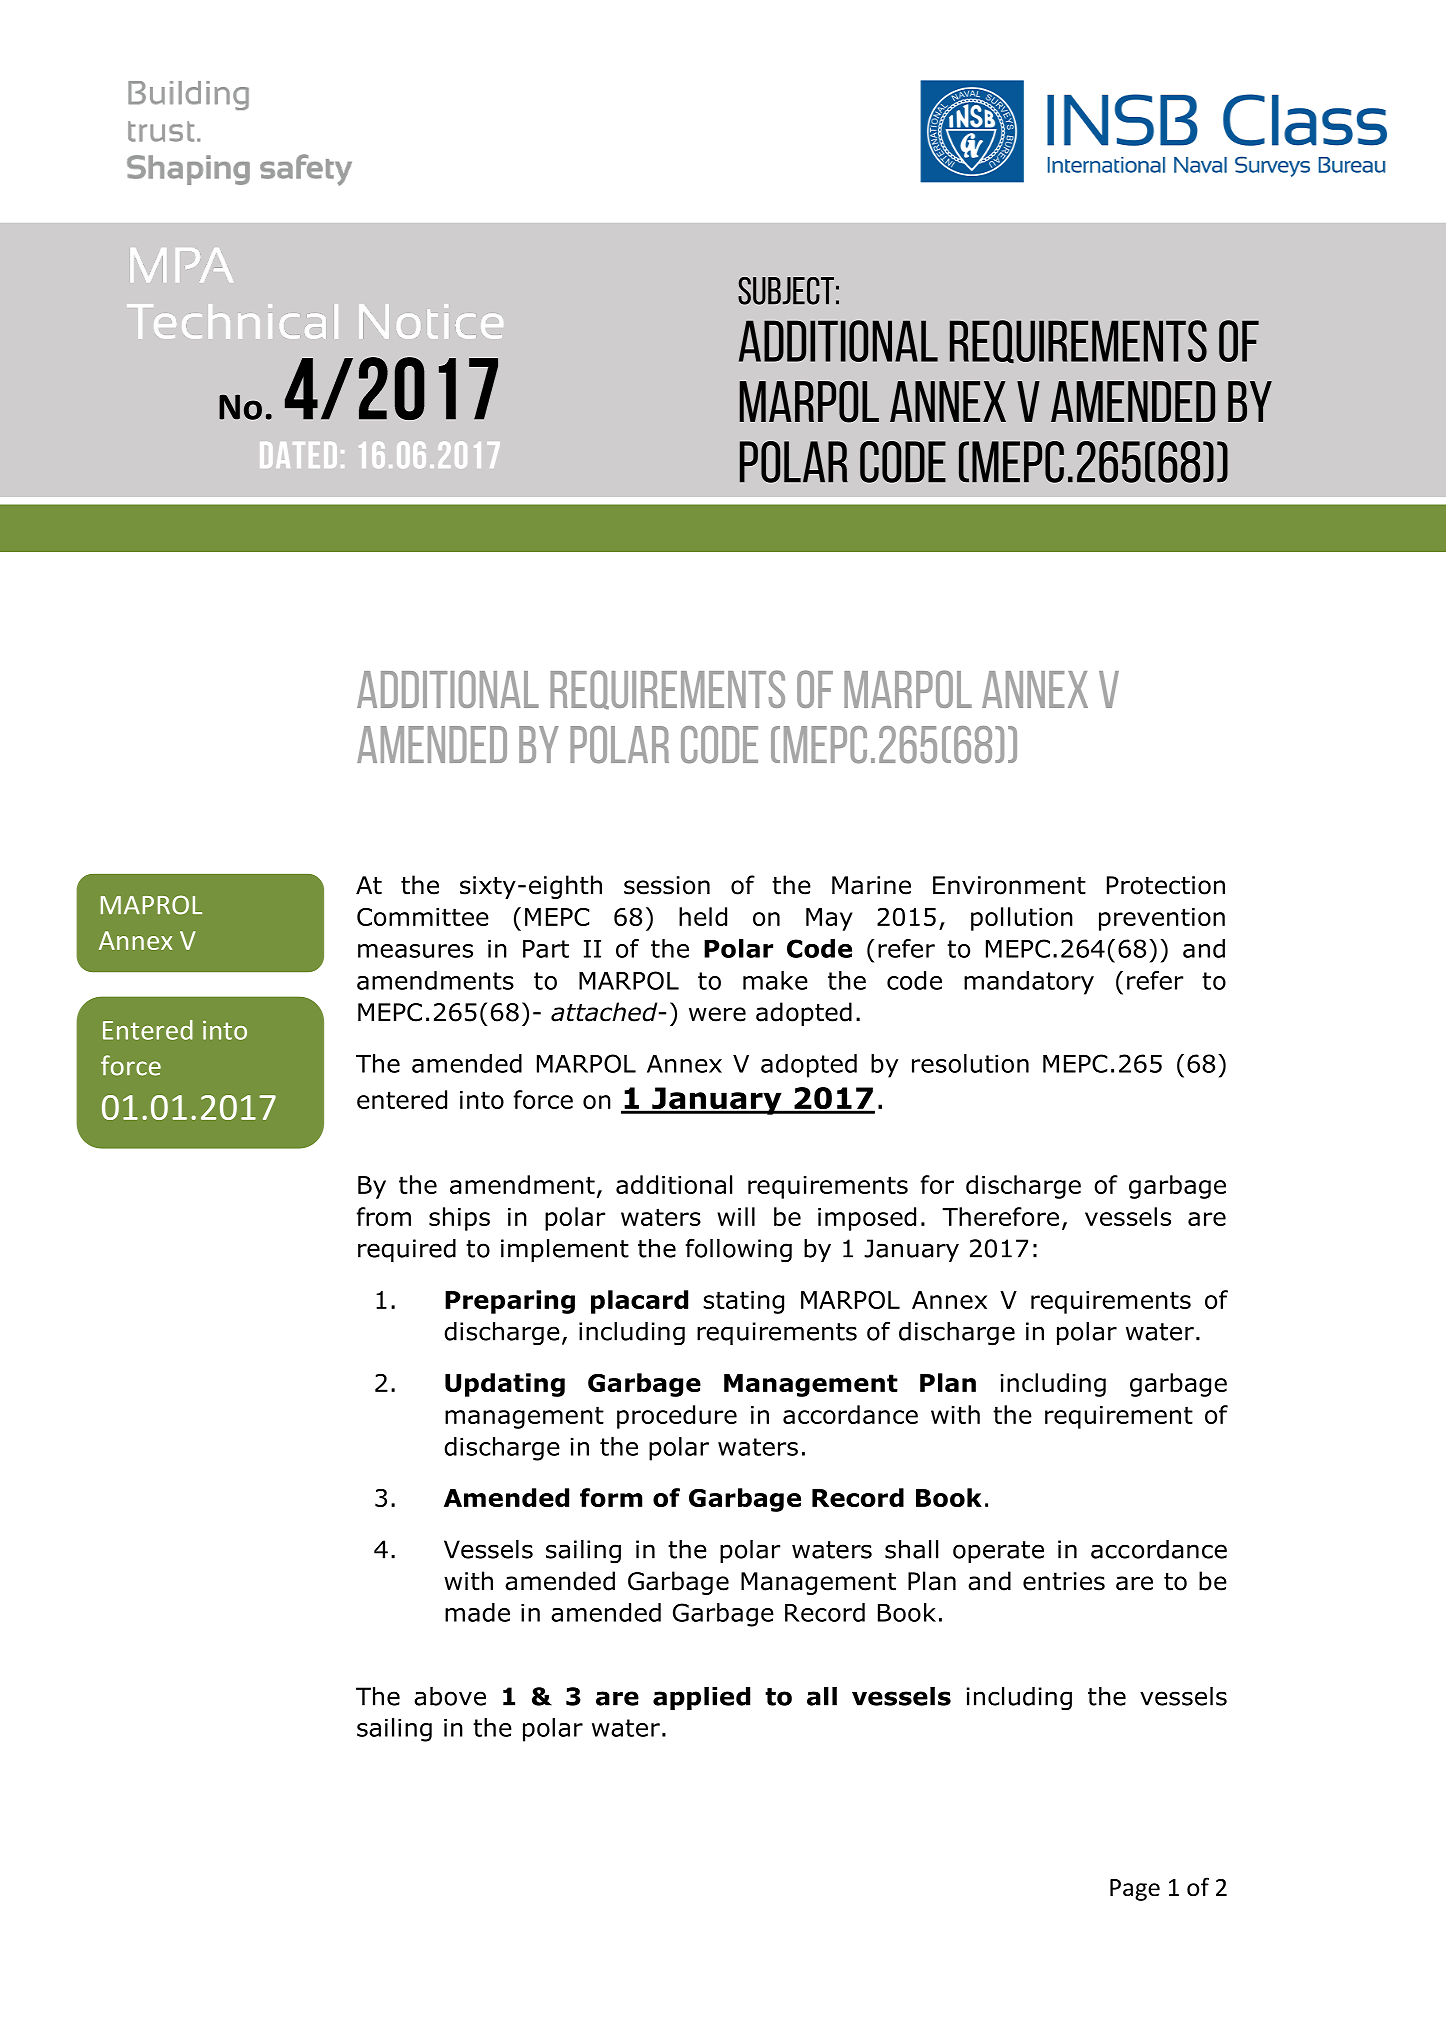 This screenshot has width=1446, height=2044. I want to click on made, so click(477, 1612).
